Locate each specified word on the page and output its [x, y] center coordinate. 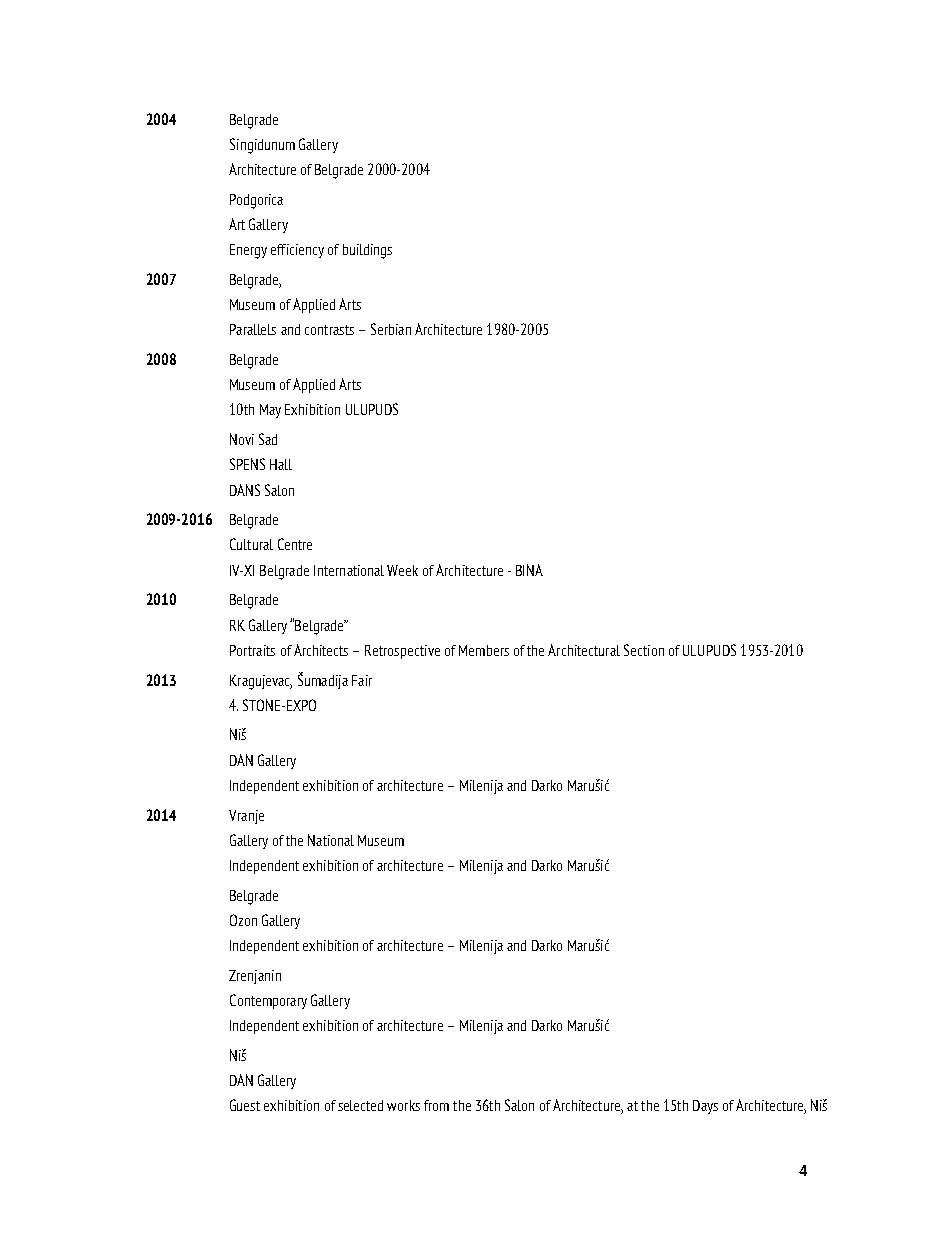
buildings [367, 251]
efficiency [297, 251]
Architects [321, 650]
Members [484, 650]
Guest [245, 1105]
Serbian [391, 329]
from [436, 1105]
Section [644, 650]
